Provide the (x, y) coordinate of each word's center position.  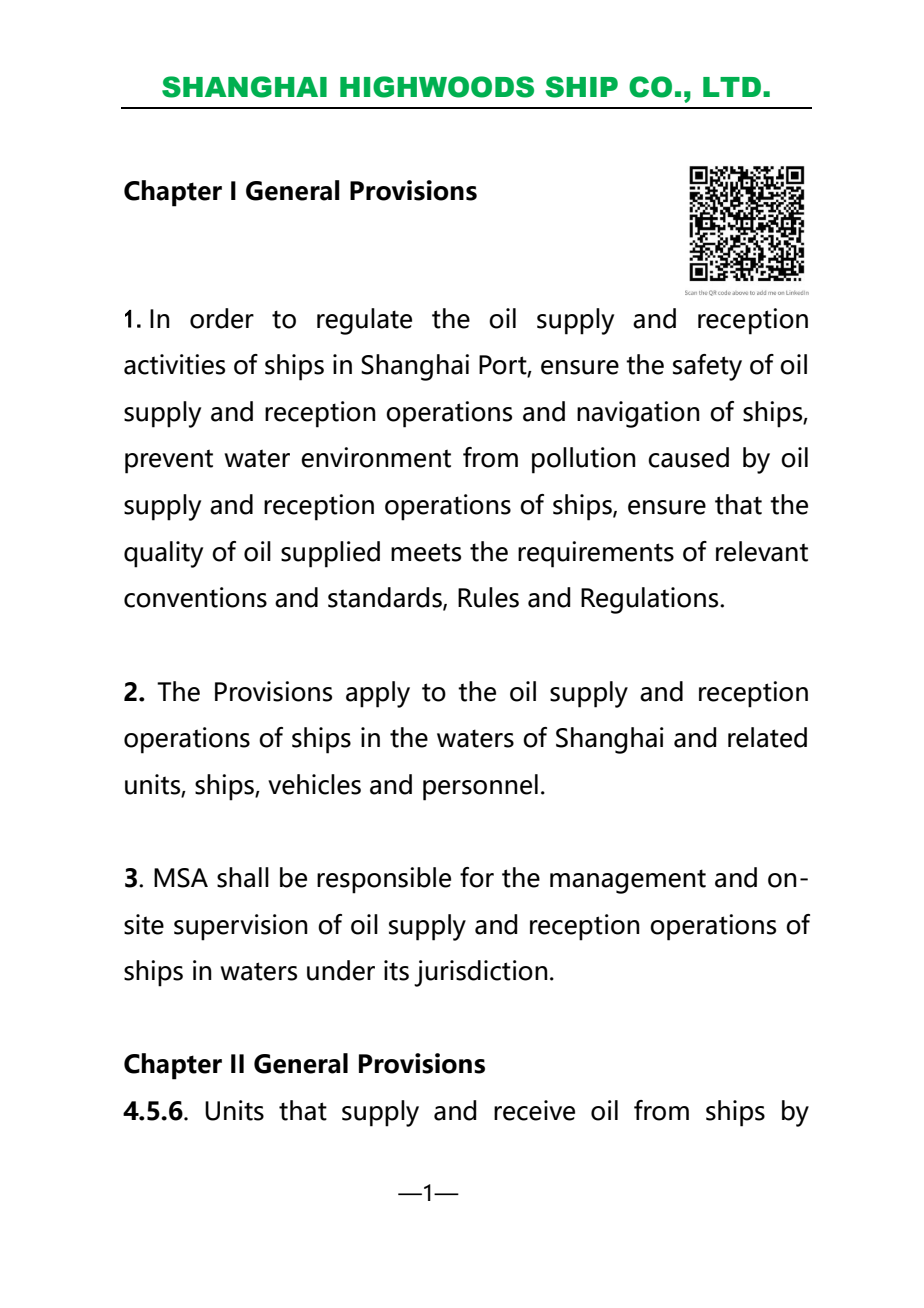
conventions (195, 597)
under (341, 970)
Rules (488, 597)
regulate (364, 321)
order (222, 318)
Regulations (651, 600)
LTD (732, 87)
